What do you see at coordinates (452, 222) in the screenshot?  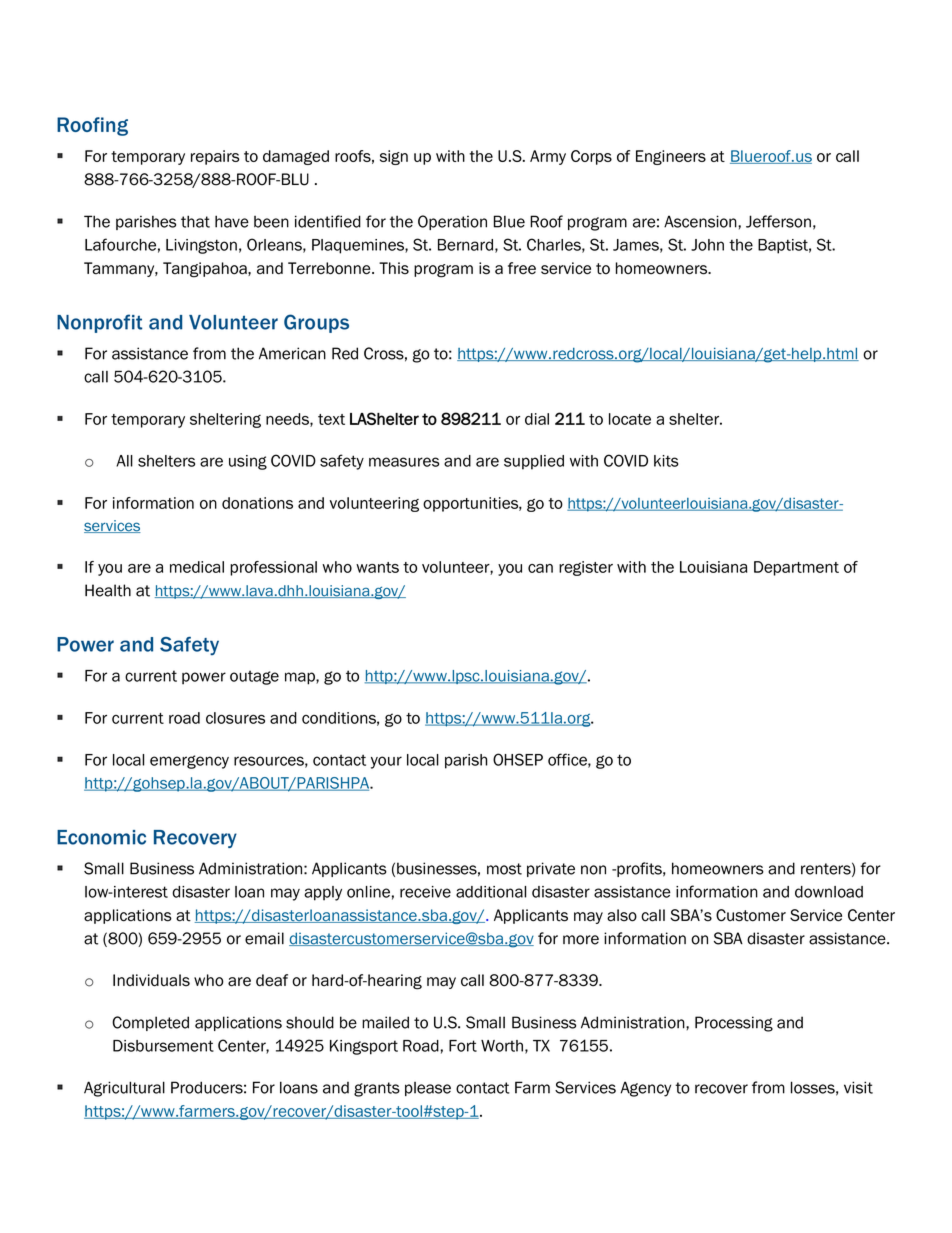 I see `Operation` at bounding box center [452, 222].
